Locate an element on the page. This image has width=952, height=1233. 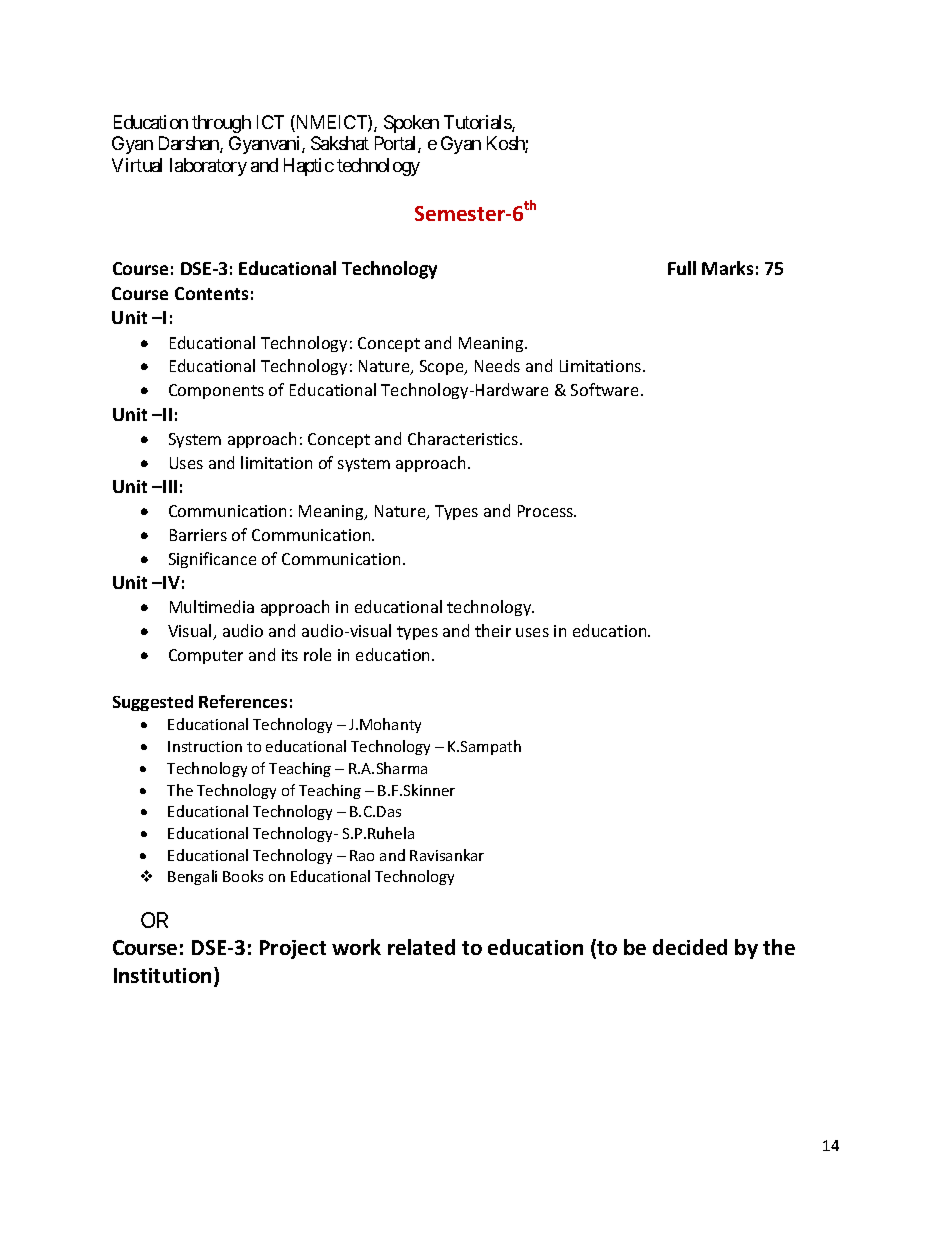
Instruction is located at coordinates (205, 746).
